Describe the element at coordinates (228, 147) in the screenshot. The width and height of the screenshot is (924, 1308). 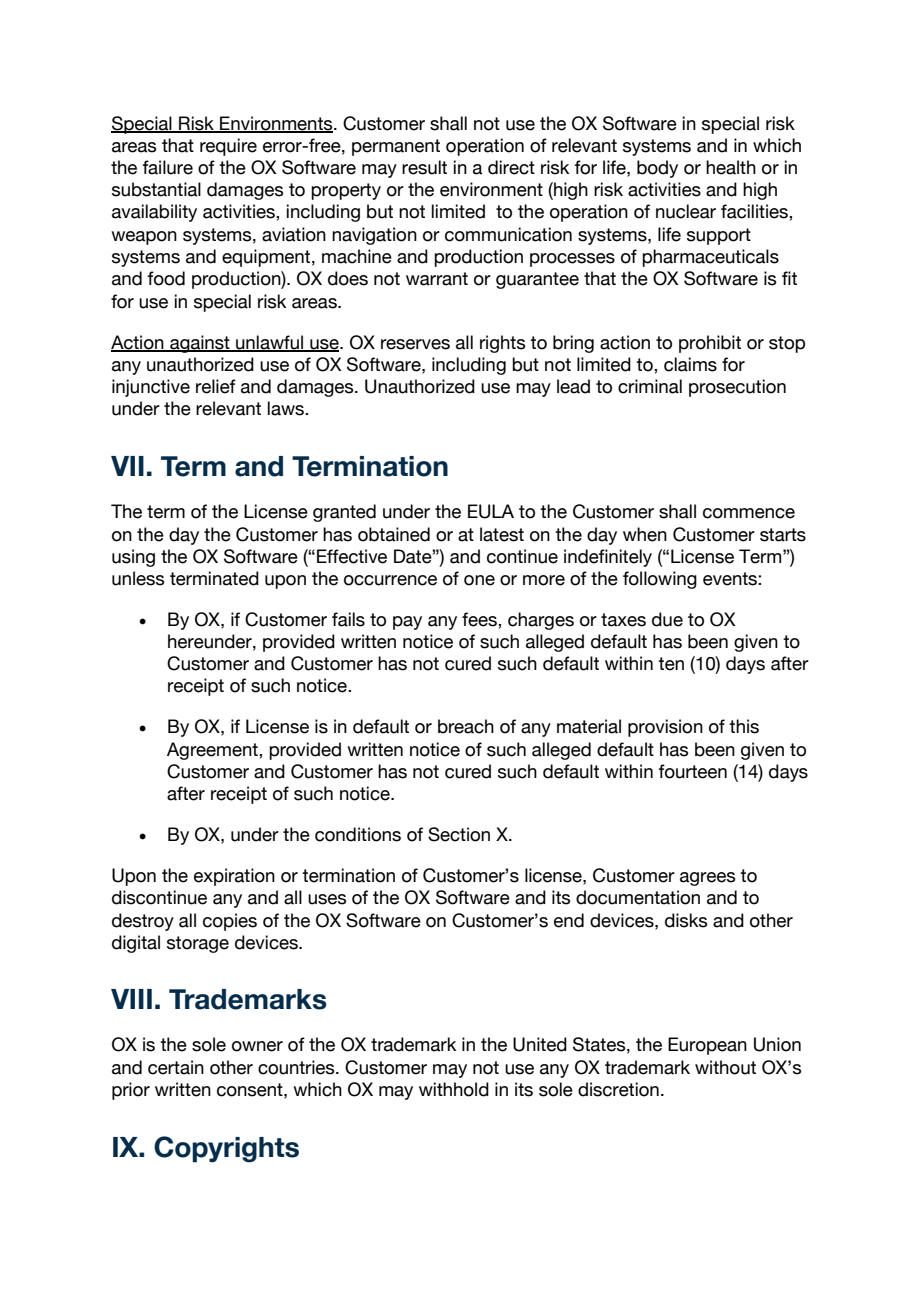
I see `require` at that location.
